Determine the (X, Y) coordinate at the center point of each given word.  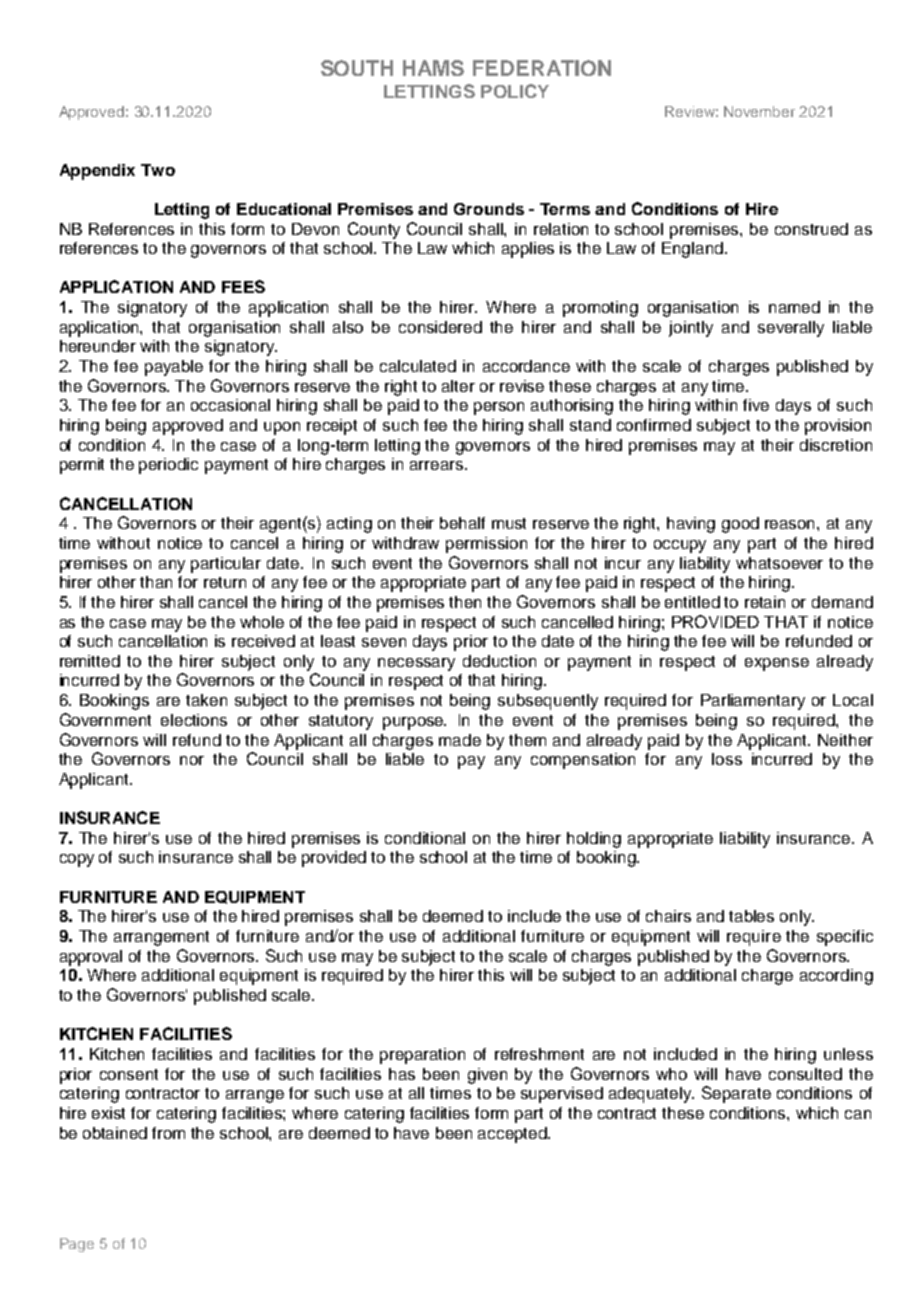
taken (206, 700)
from (168, 1133)
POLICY (515, 91)
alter (458, 386)
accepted (513, 1135)
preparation (422, 1056)
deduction (499, 661)
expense (777, 664)
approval (91, 958)
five (756, 405)
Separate (736, 1094)
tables (751, 916)
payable (174, 368)
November (759, 111)
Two (158, 170)
